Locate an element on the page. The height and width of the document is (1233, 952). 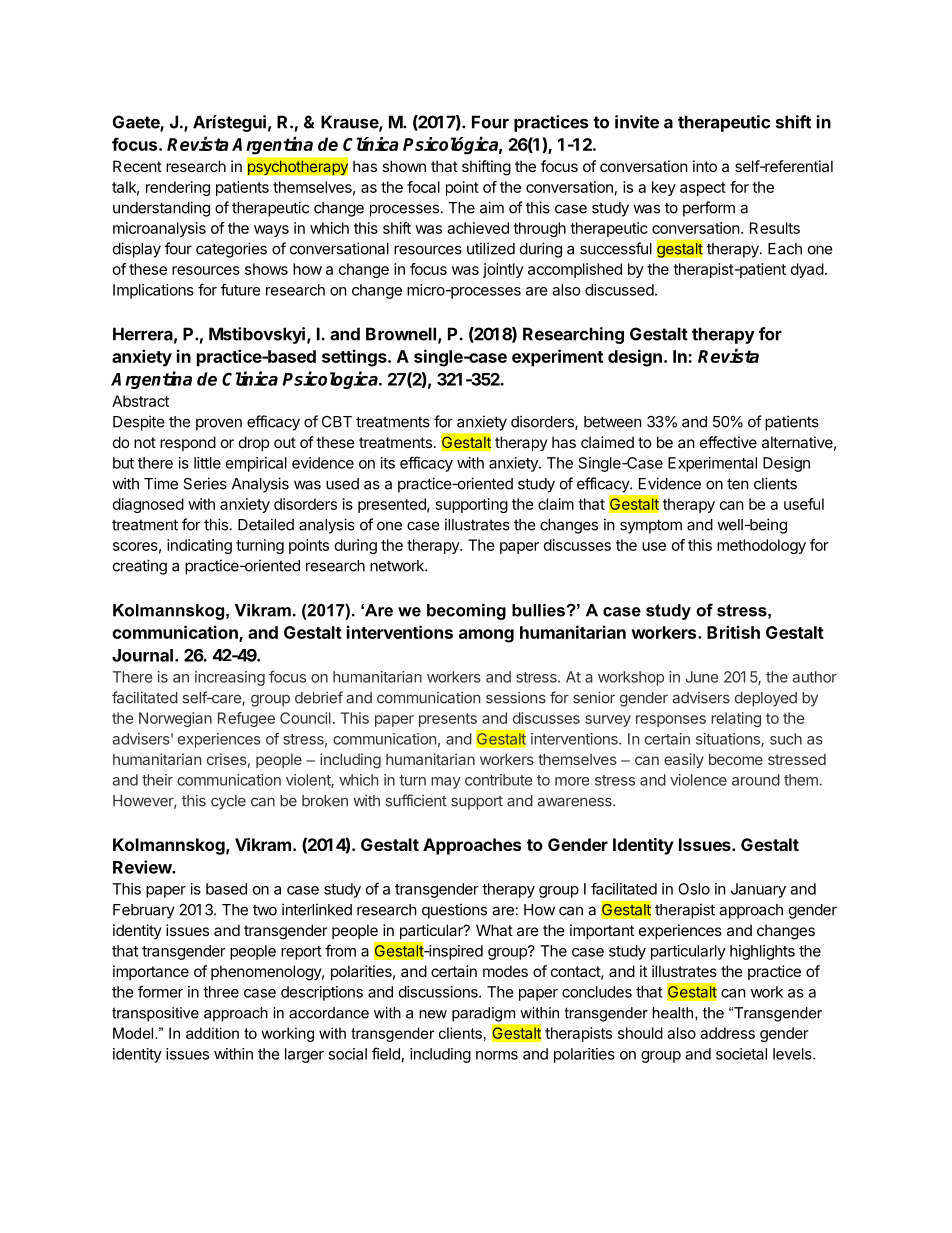
becoming is located at coordinates (466, 612).
